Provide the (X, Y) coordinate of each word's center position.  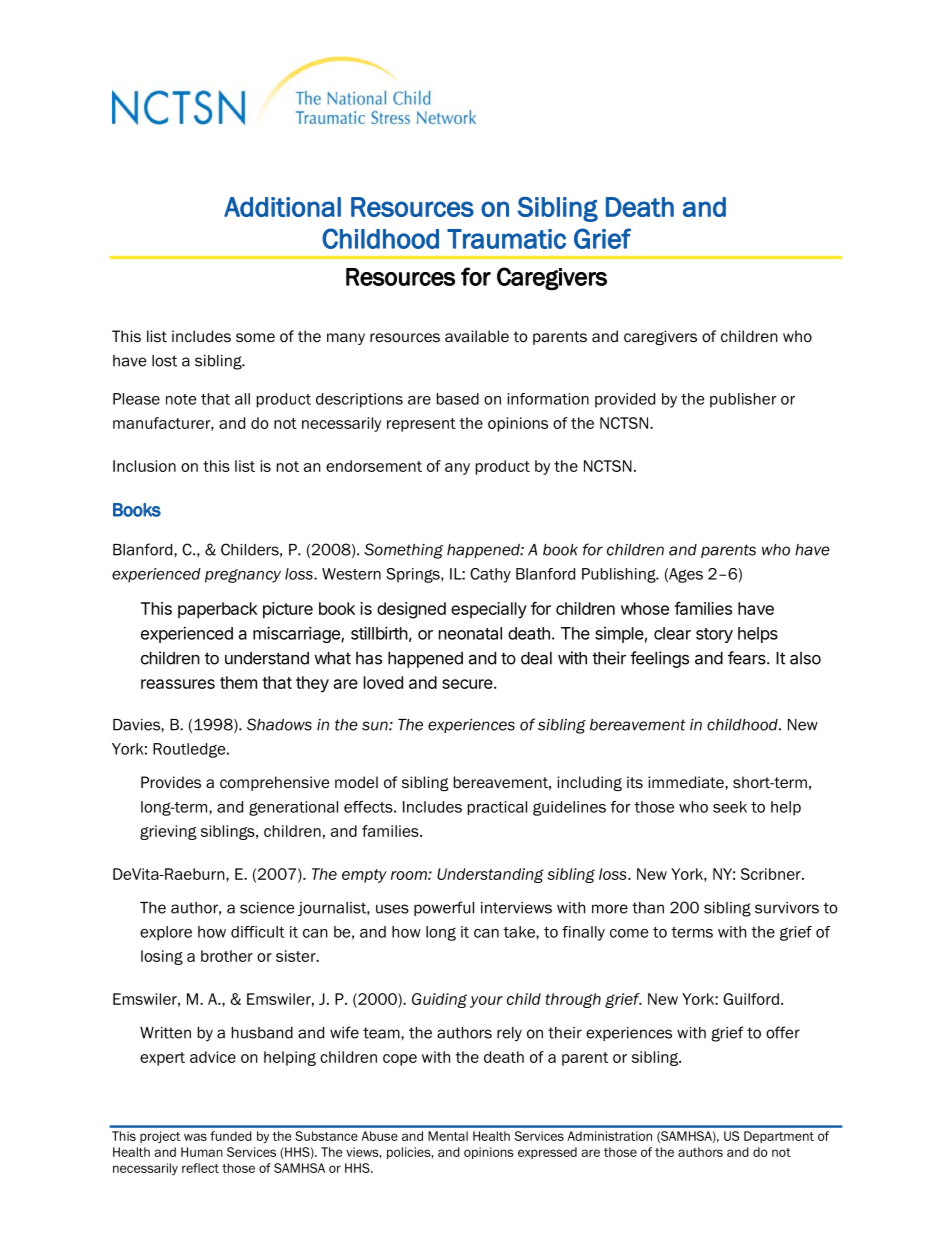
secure (468, 684)
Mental (448, 1136)
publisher (743, 400)
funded (231, 1136)
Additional (282, 207)
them (238, 682)
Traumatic (506, 239)
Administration (609, 1136)
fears (748, 658)
